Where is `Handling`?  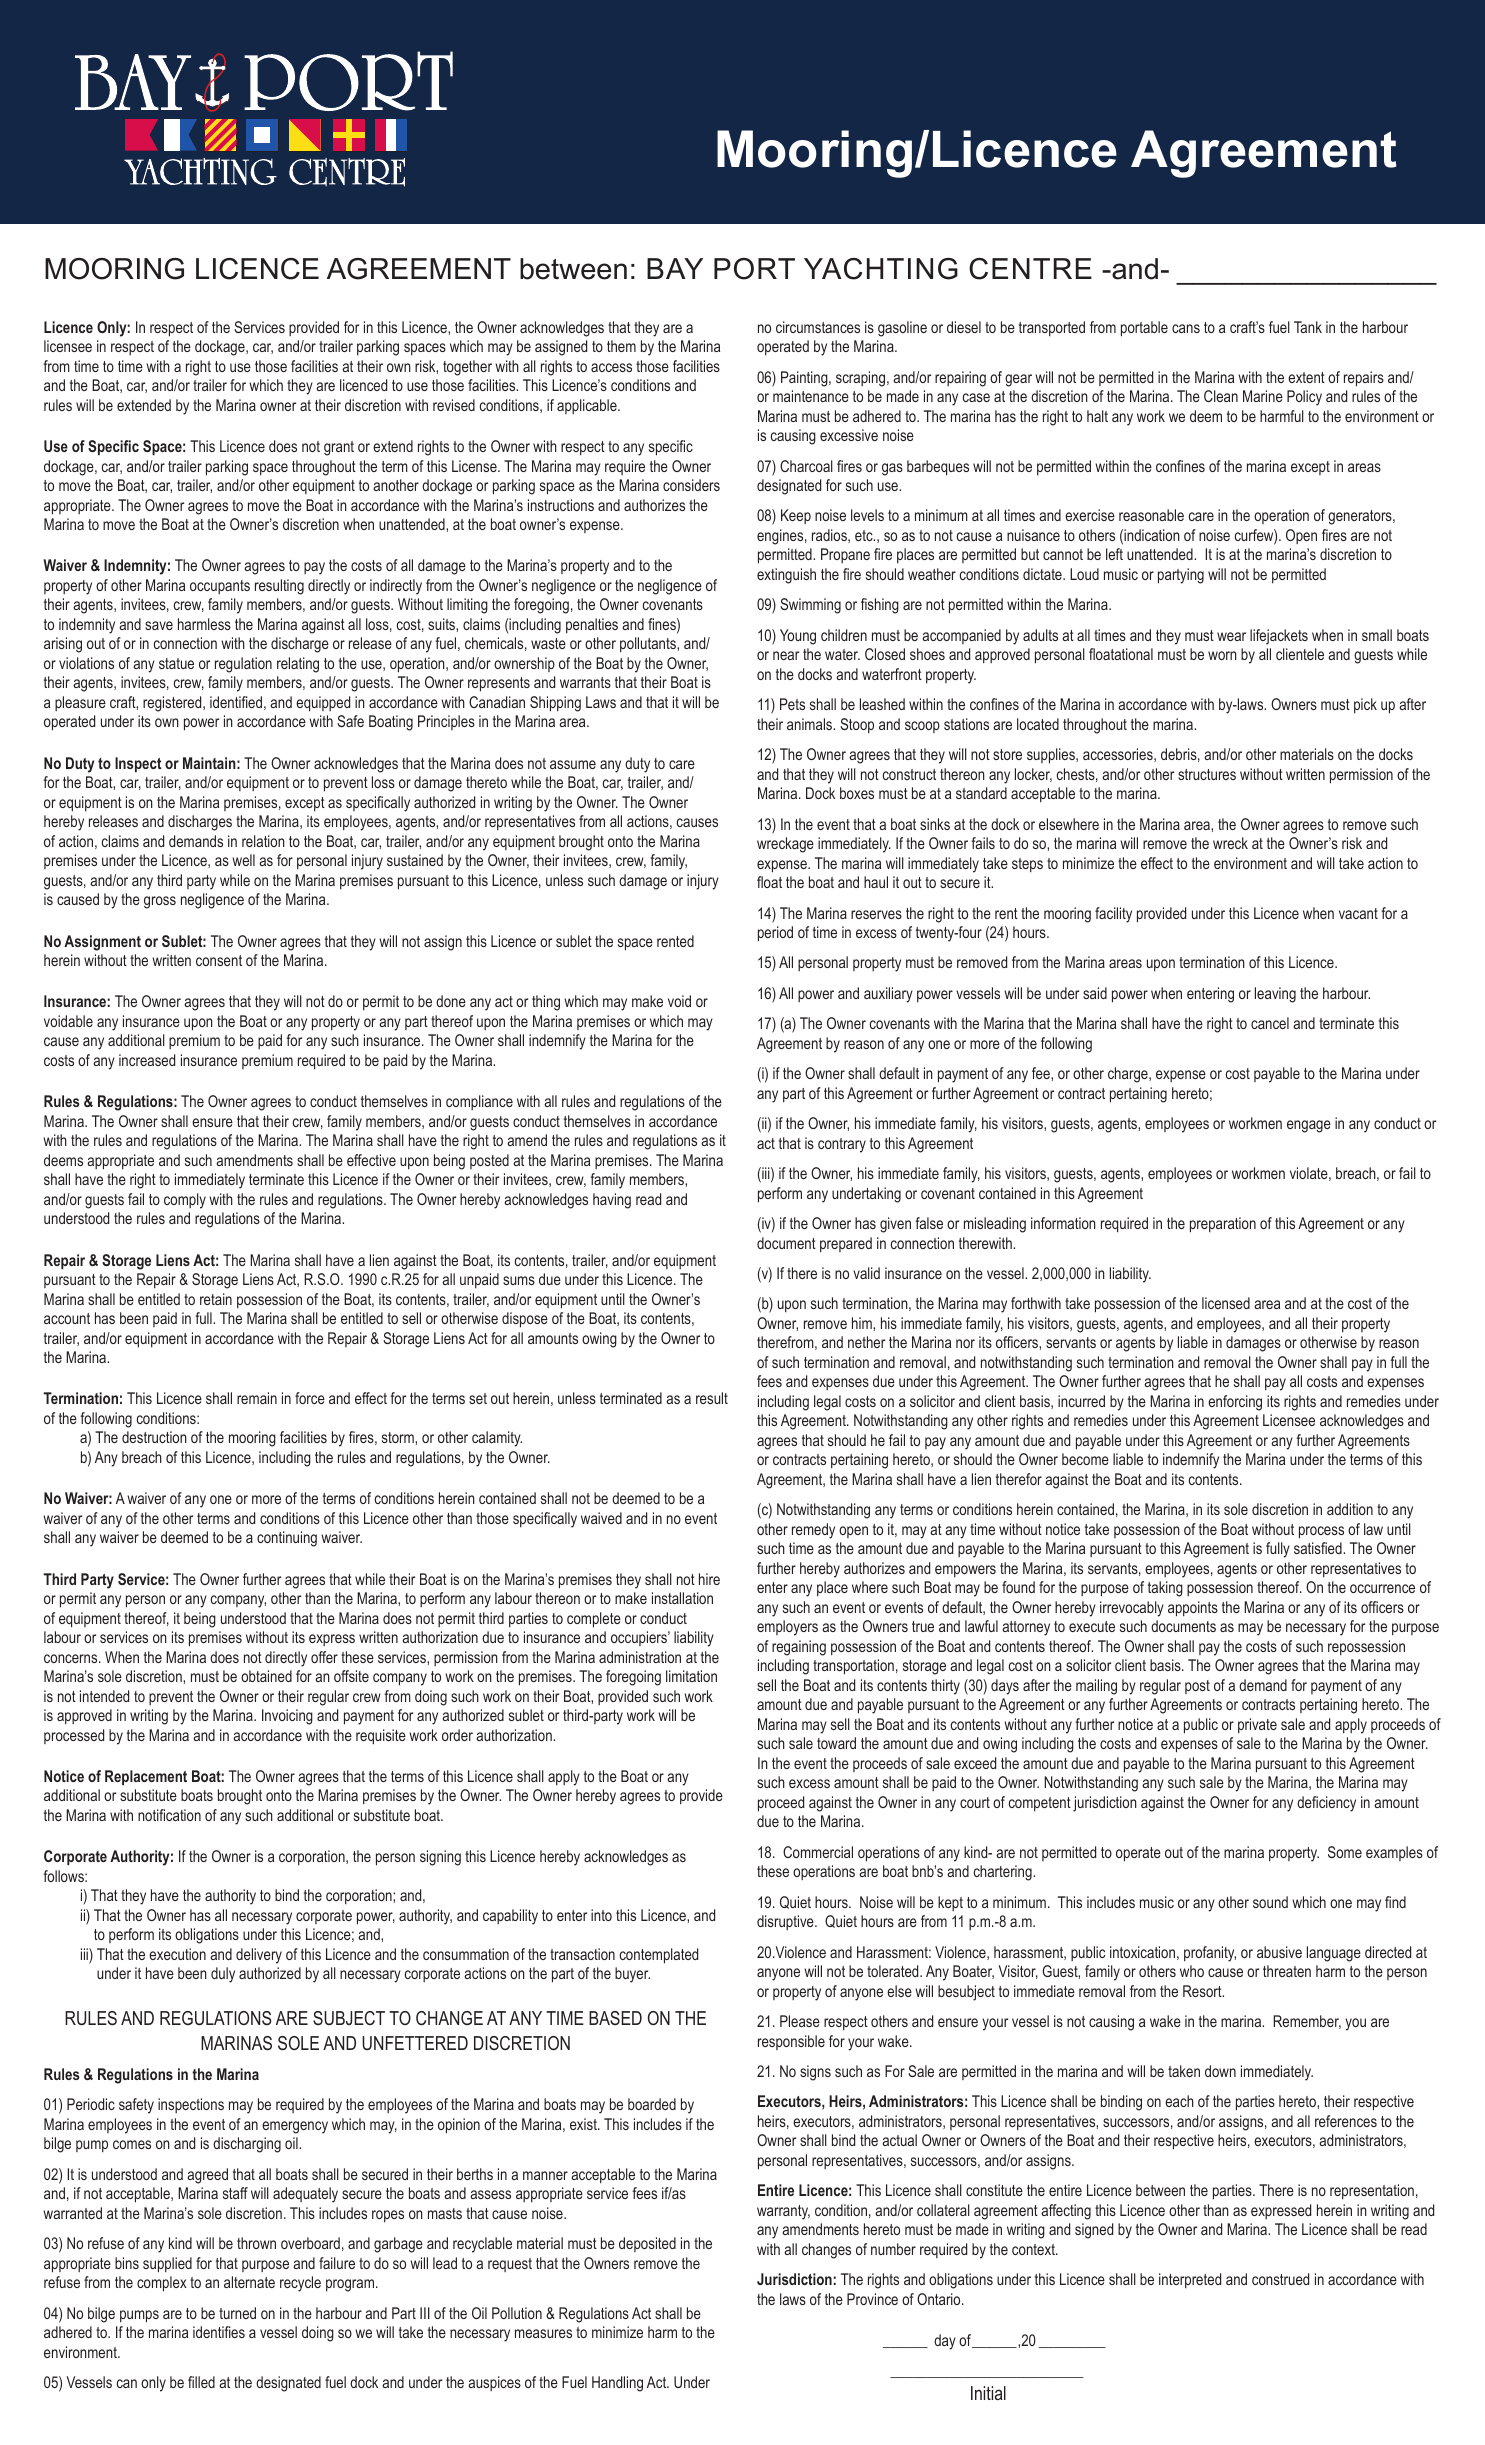 Handling is located at coordinates (617, 2384).
